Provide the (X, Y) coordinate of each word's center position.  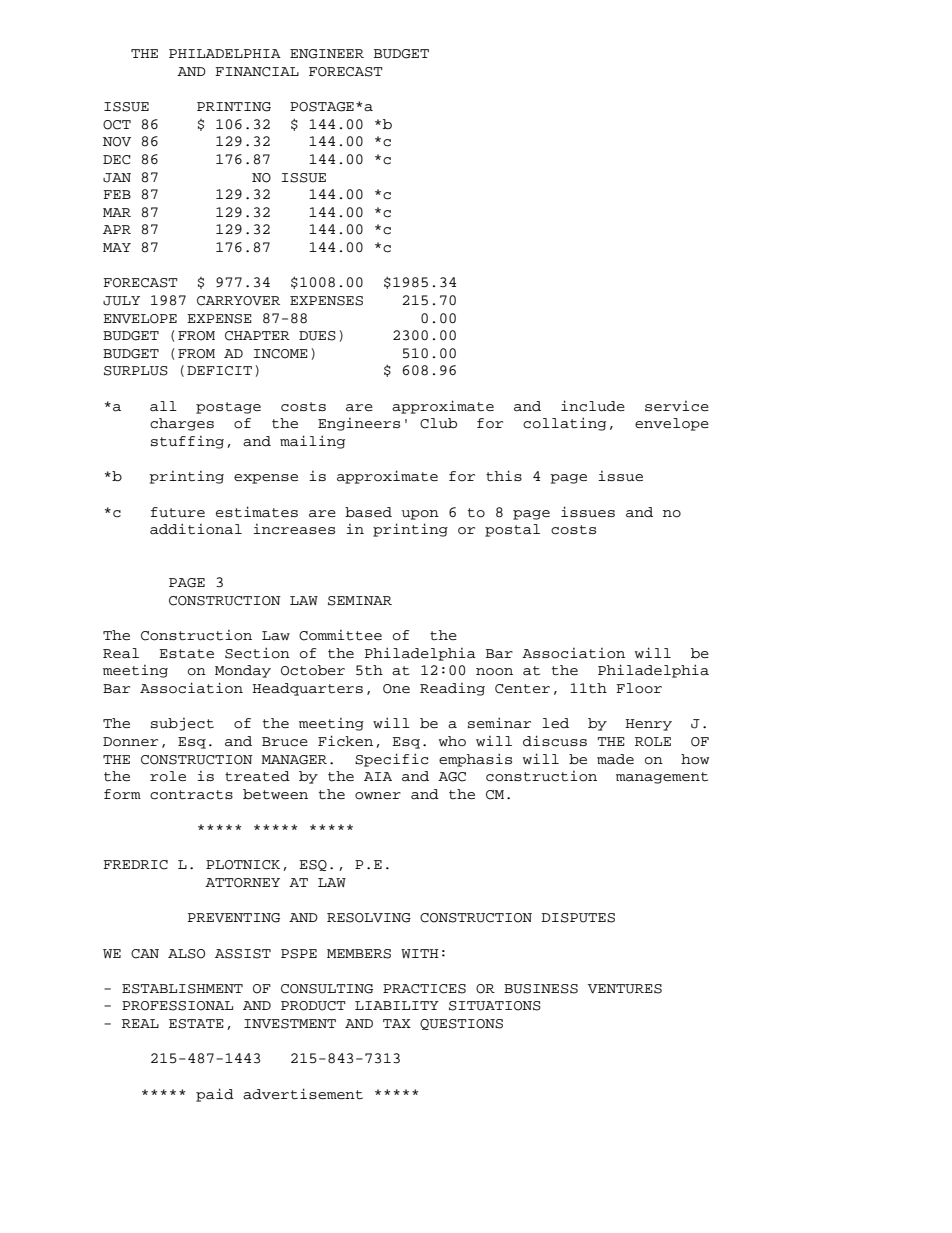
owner (378, 796)
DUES (317, 336)
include (593, 406)
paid (215, 1095)
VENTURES (625, 989)
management (662, 778)
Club (438, 423)
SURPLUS (136, 371)
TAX (397, 1023)
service (677, 406)
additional (196, 529)
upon (420, 515)
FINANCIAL (257, 72)
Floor (639, 688)
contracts (191, 795)
